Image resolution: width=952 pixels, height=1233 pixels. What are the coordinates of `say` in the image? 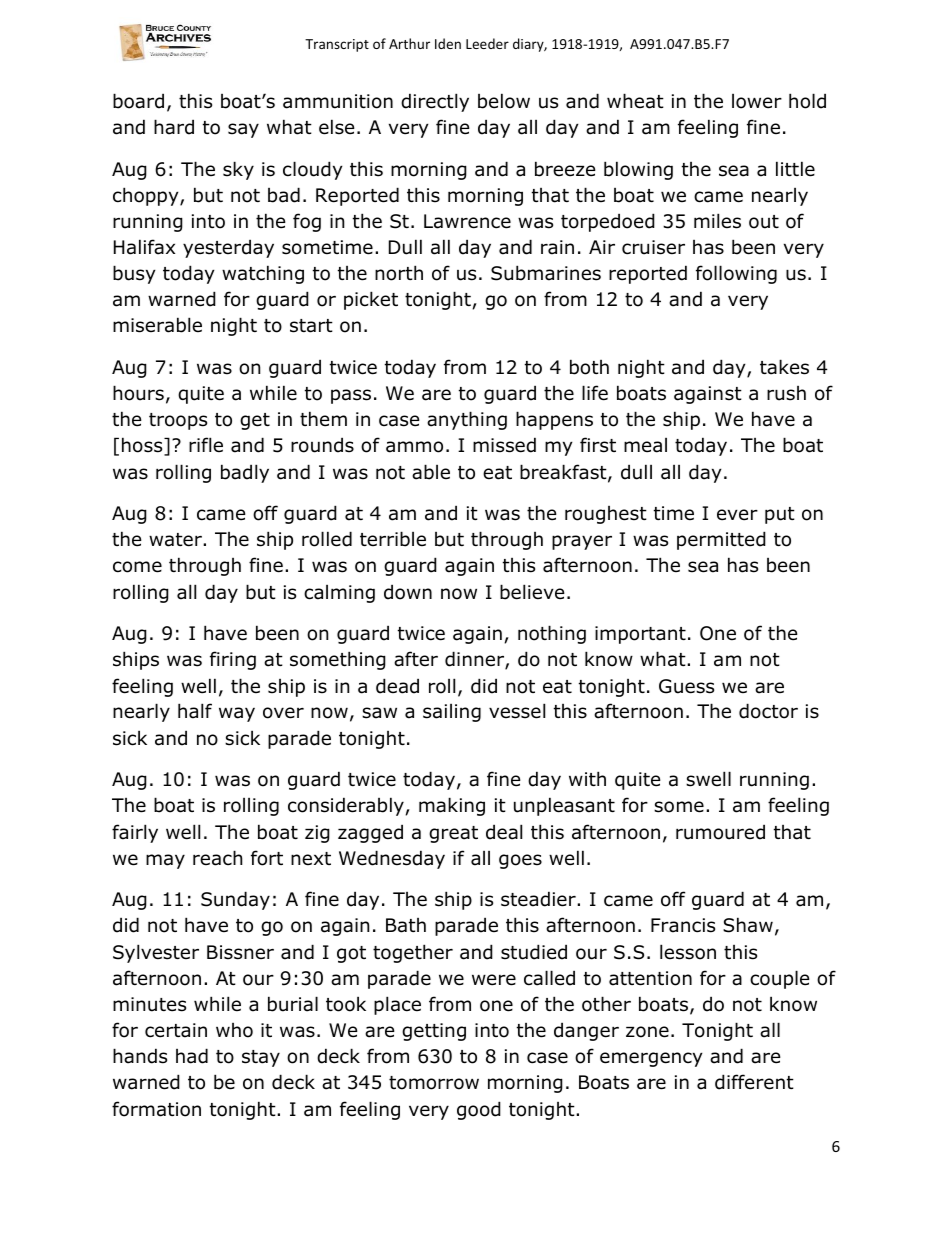 It's located at (243, 130).
